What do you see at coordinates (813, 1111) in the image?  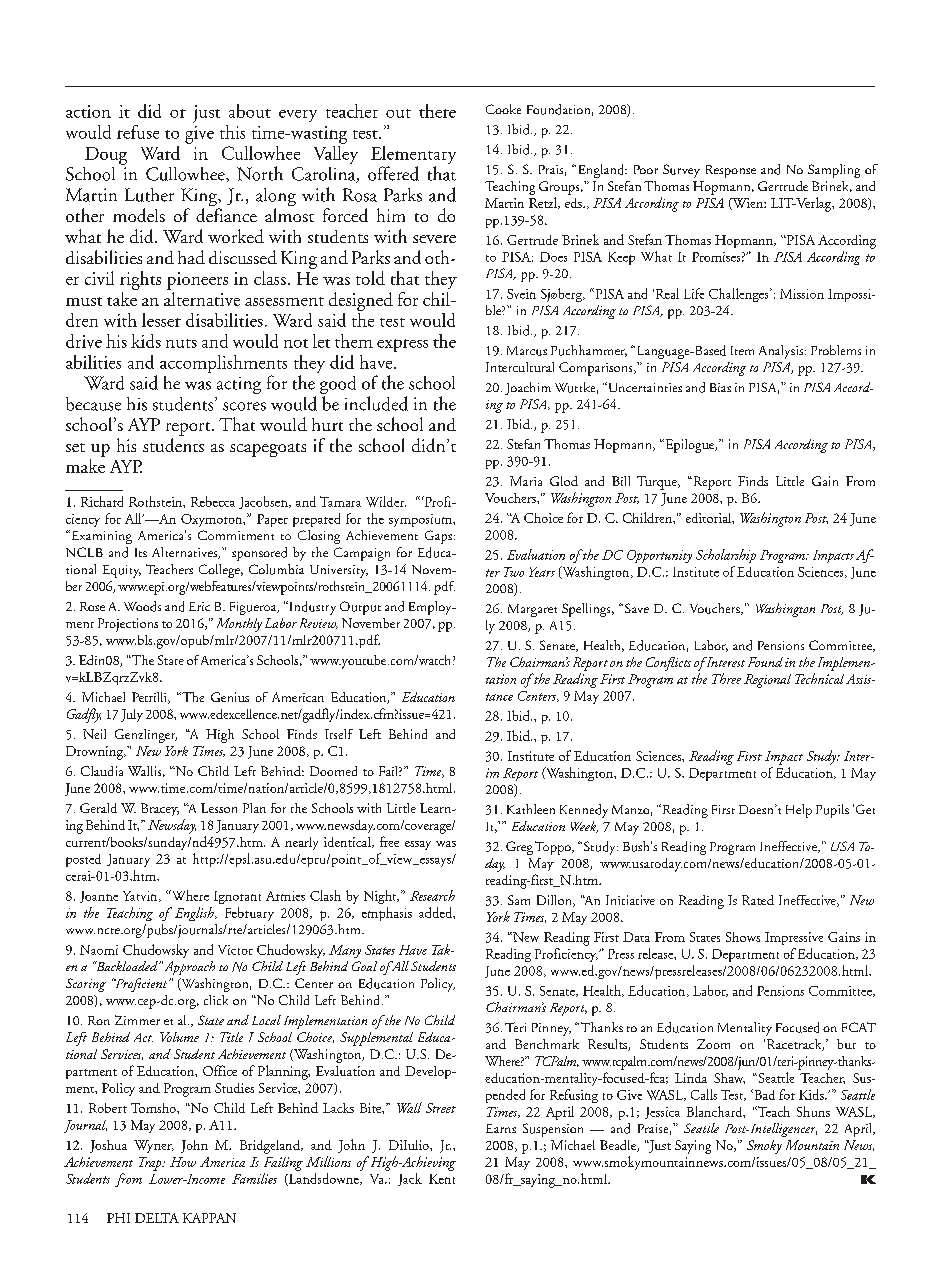 I see `Shuns` at bounding box center [813, 1111].
